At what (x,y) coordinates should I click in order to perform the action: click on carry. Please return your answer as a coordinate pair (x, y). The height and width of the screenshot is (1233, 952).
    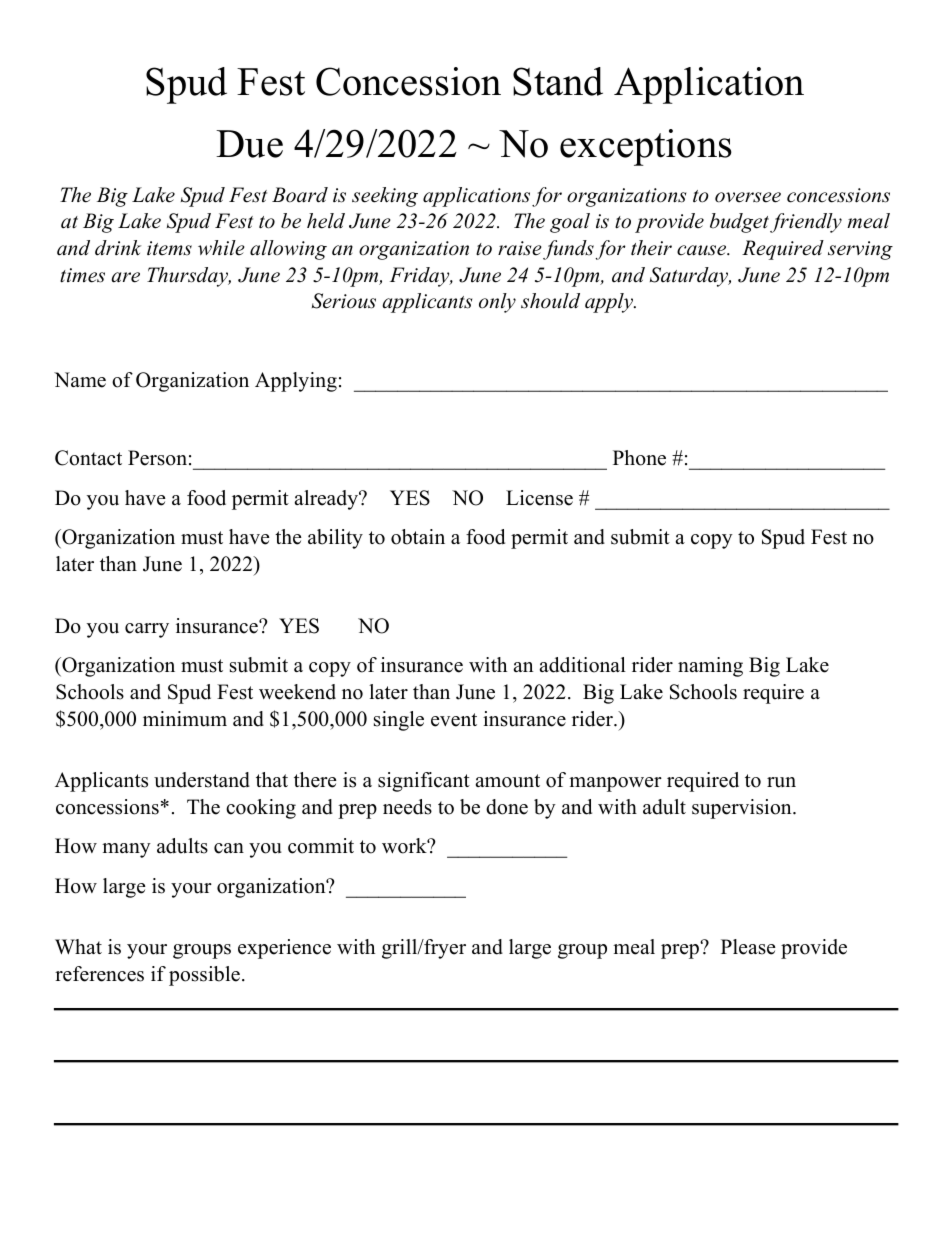
    Looking at the image, I should click on (147, 630).
